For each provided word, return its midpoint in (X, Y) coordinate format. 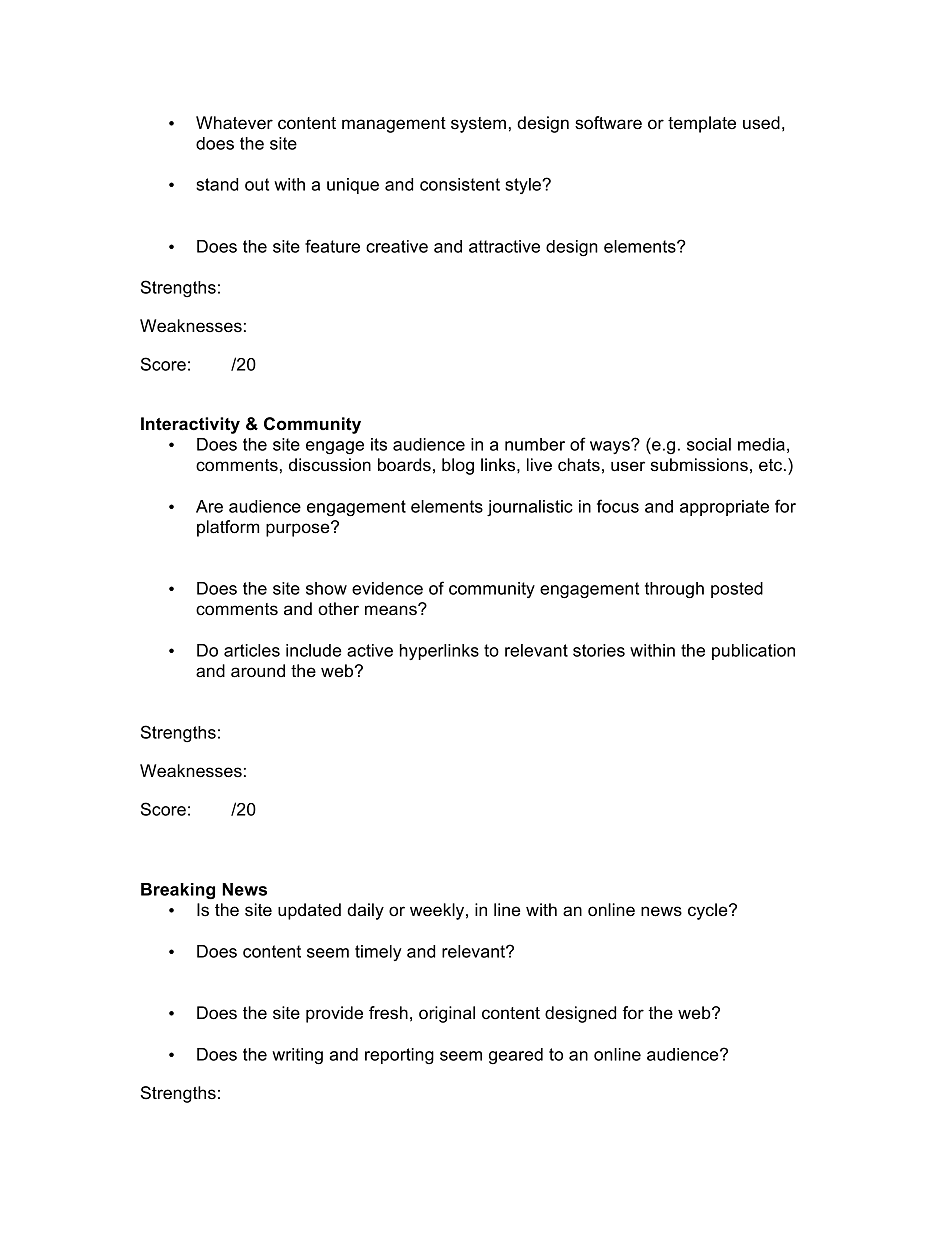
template (702, 124)
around (258, 671)
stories (599, 650)
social (709, 444)
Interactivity (190, 425)
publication (753, 652)
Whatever (234, 123)
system (478, 125)
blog (458, 466)
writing (297, 1056)
